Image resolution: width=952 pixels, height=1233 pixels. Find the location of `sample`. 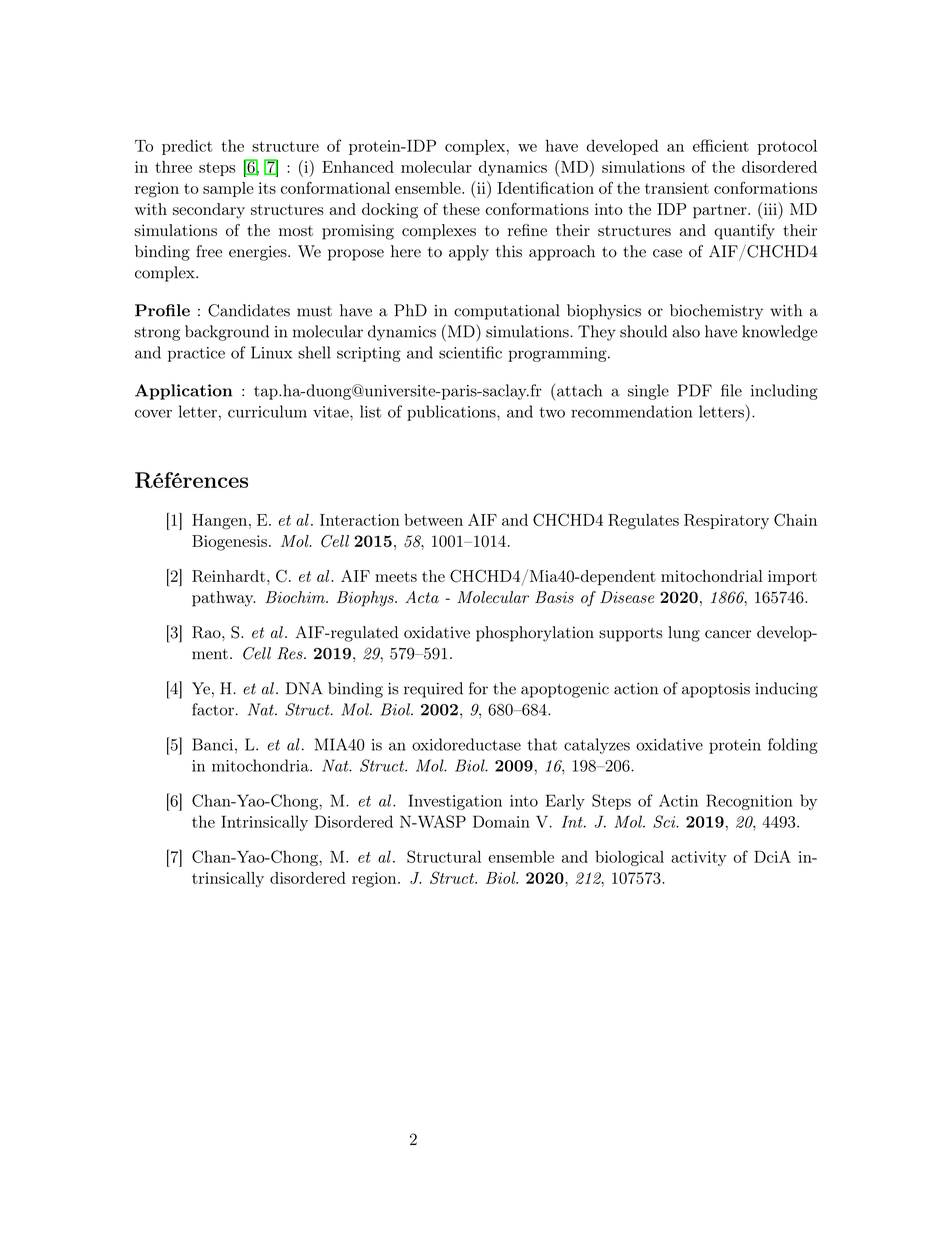

sample is located at coordinates (228, 189).
